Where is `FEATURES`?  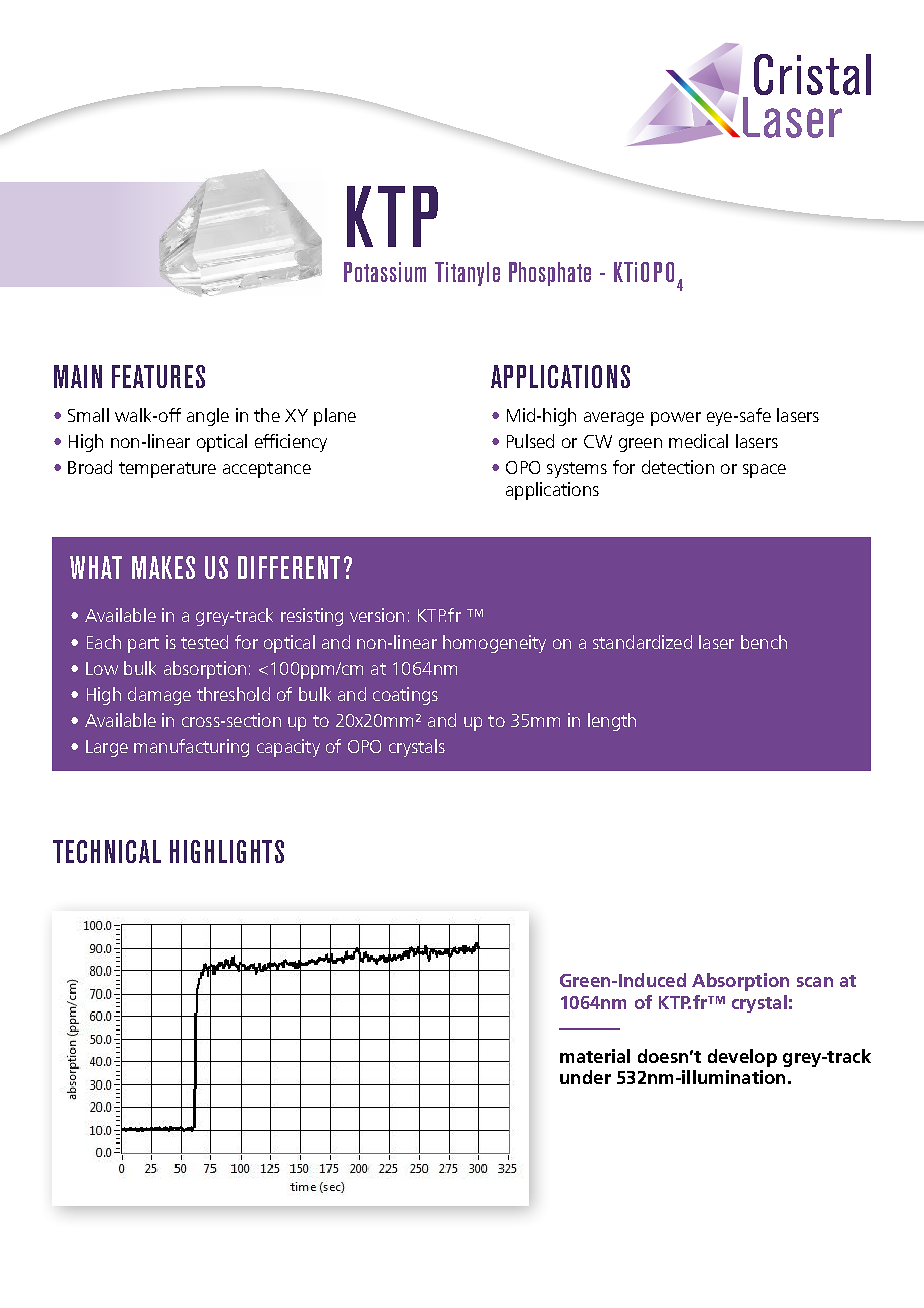
FEATURES is located at coordinates (158, 376).
